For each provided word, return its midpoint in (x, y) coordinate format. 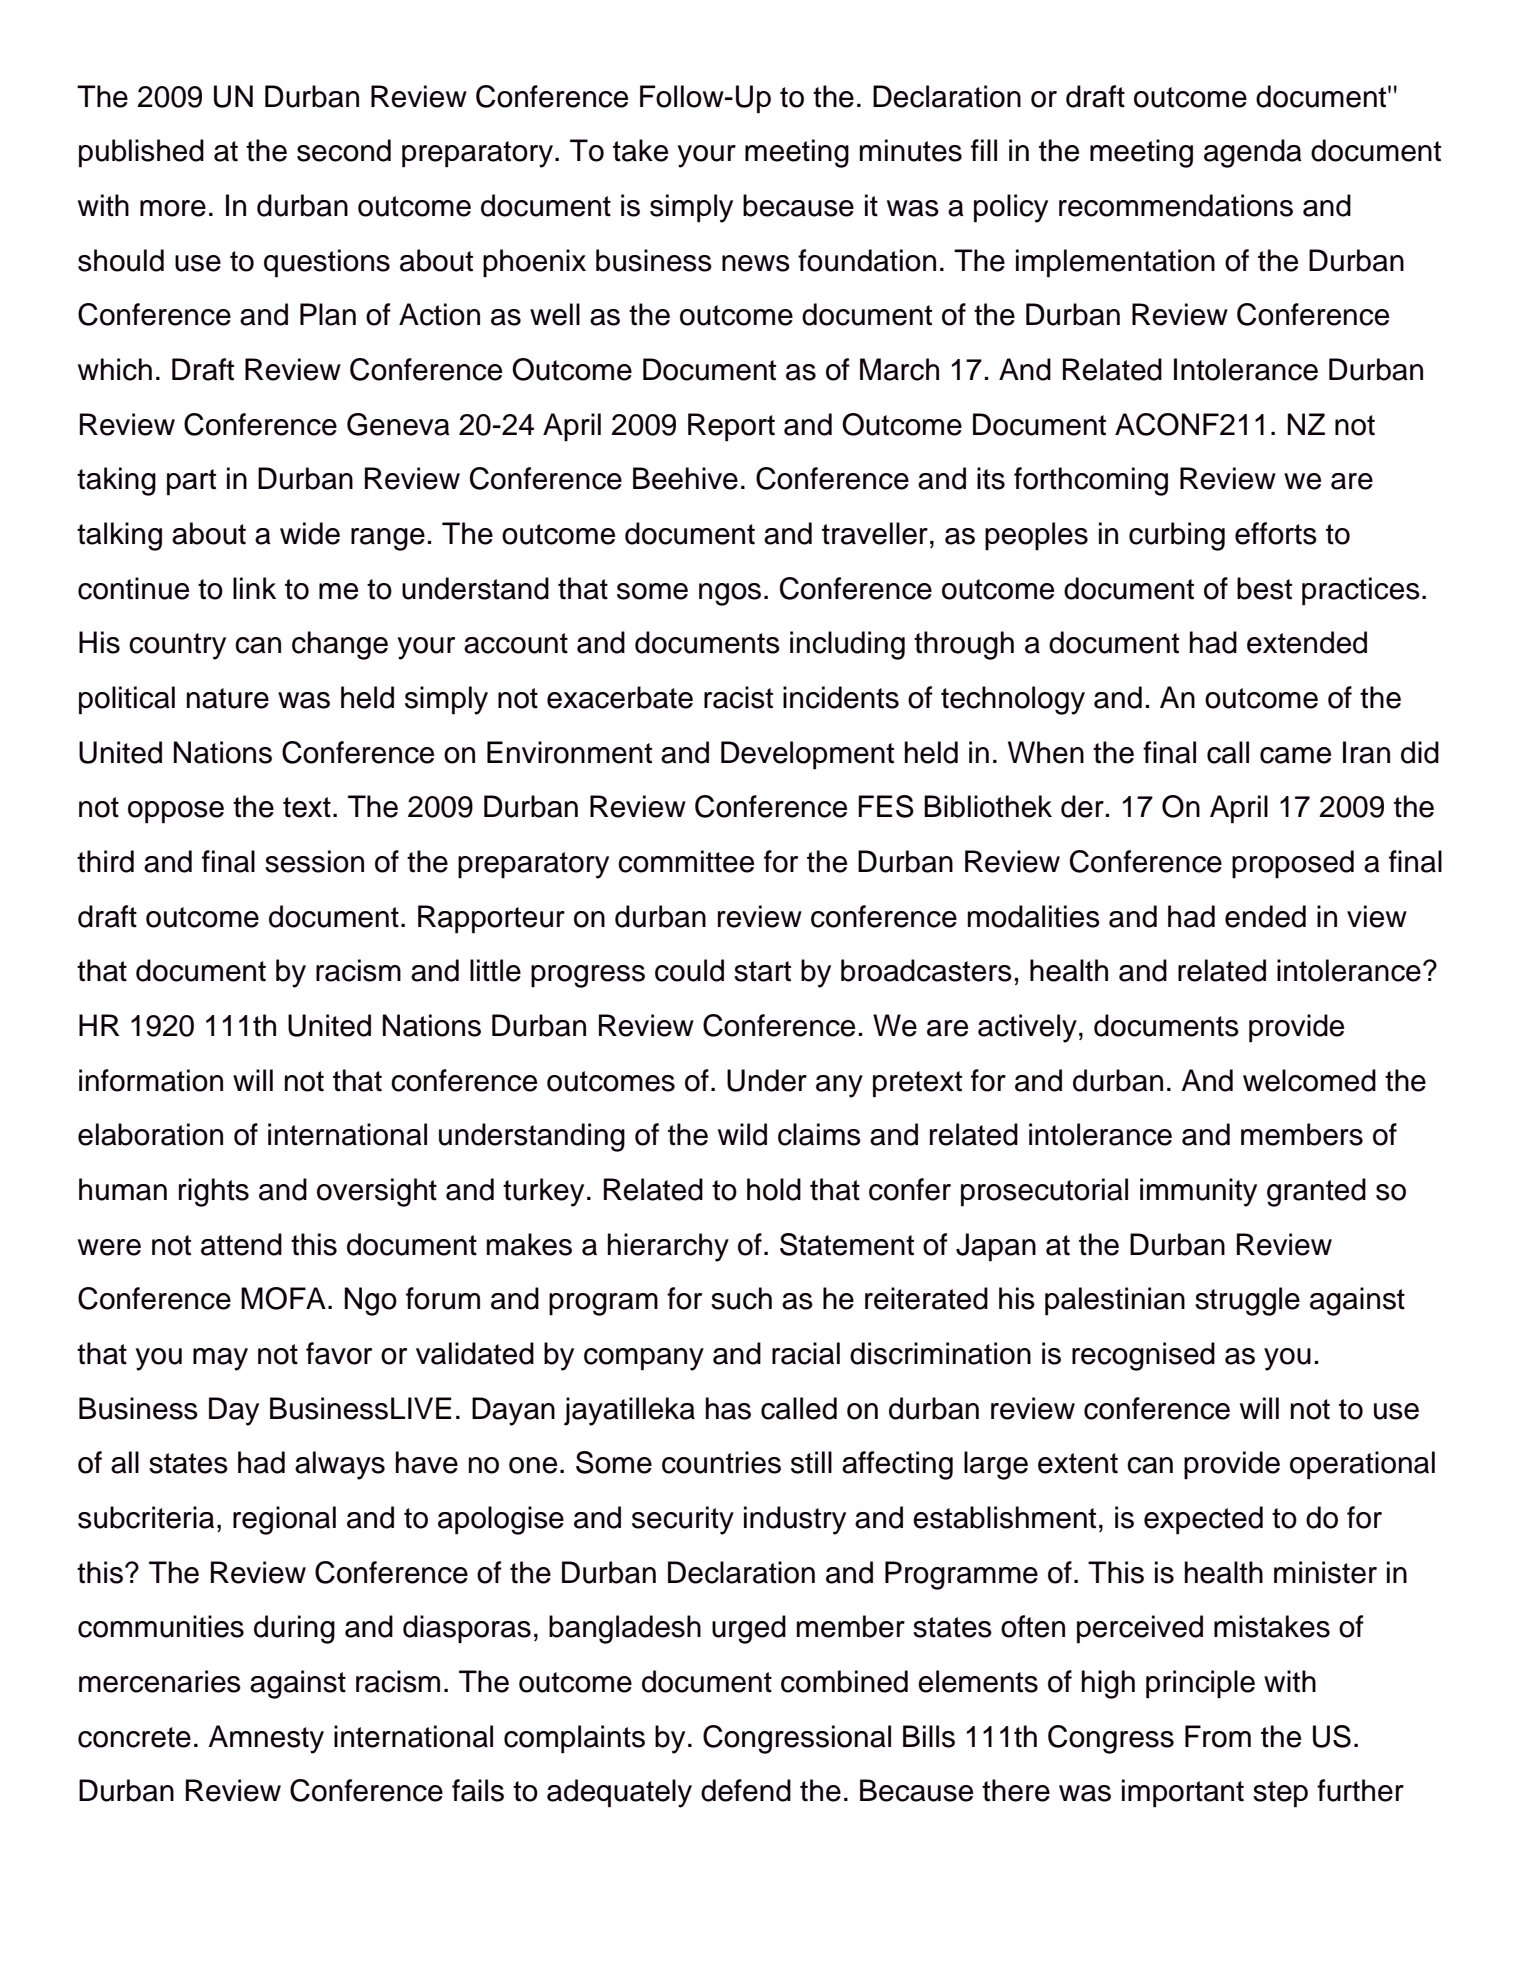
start (762, 971)
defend (746, 1790)
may (220, 1359)
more (173, 208)
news (756, 263)
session (314, 861)
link (254, 588)
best (1264, 588)
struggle (1247, 1301)
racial (806, 1353)
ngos (730, 594)
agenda (1253, 153)
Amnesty (266, 1739)
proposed (1293, 864)
